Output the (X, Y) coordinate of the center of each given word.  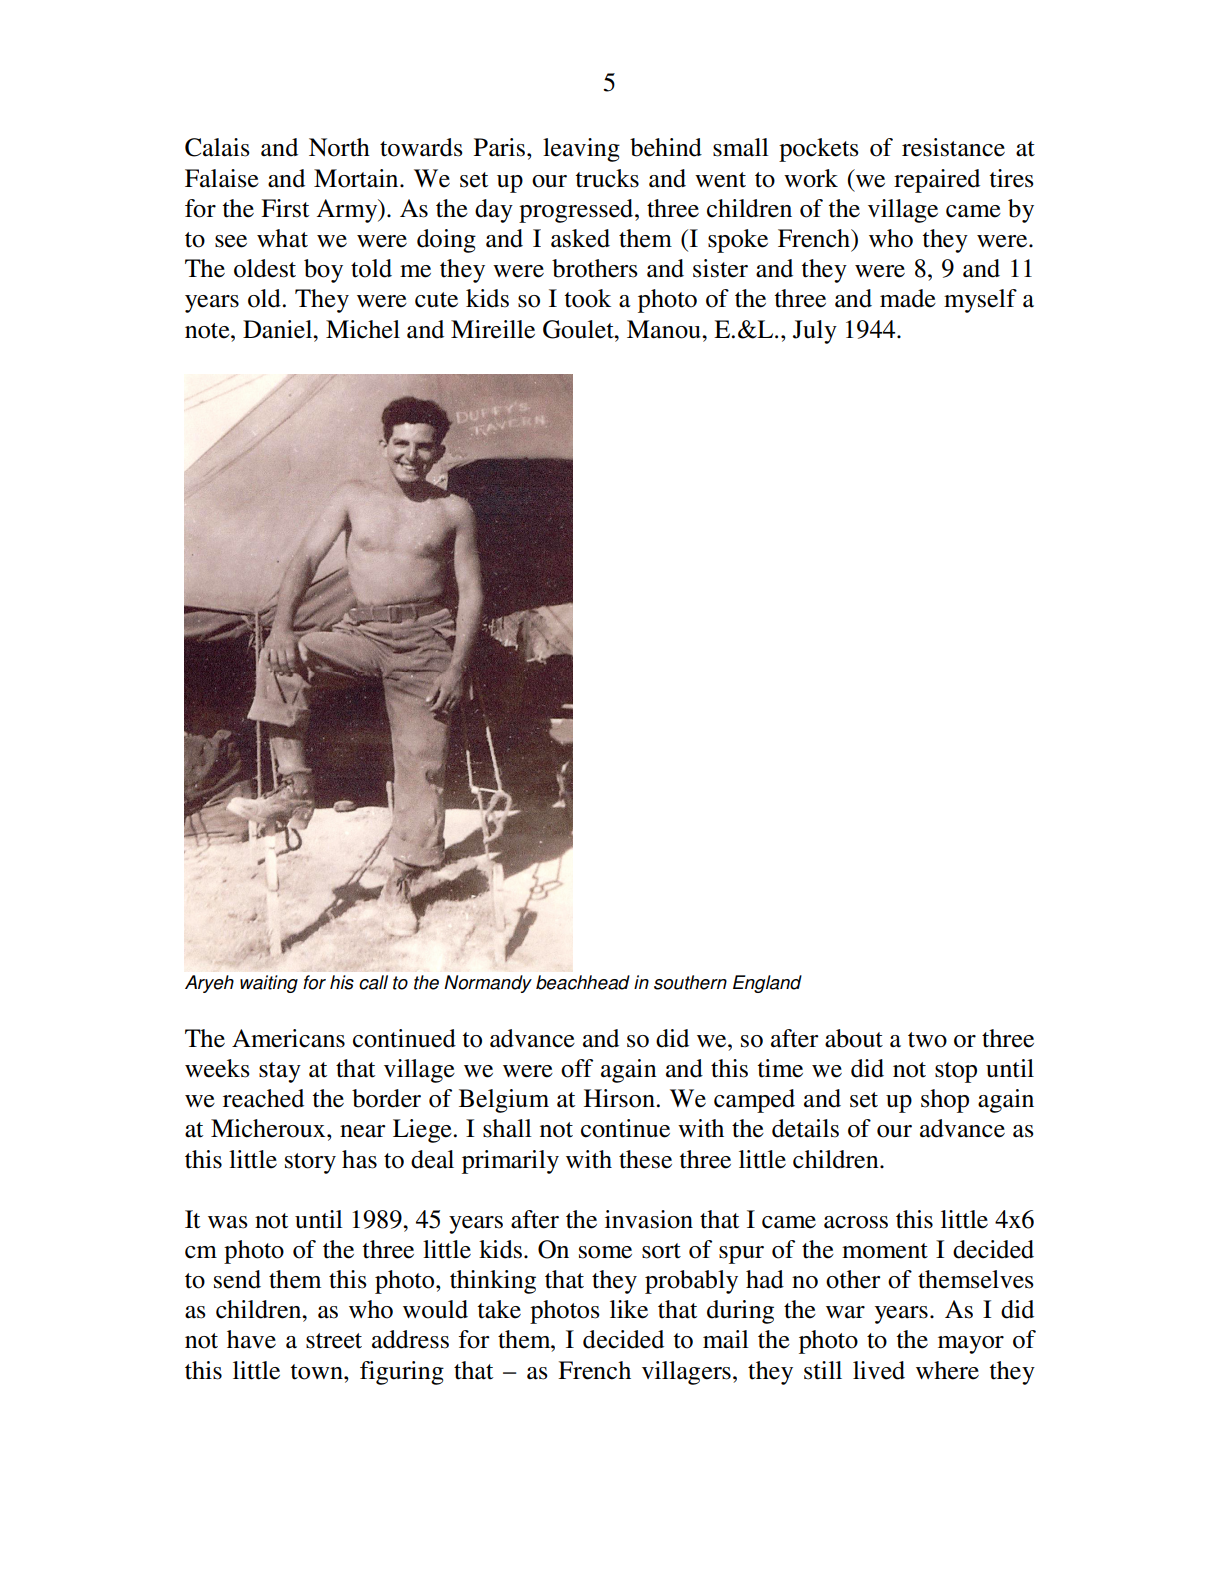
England (767, 984)
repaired (937, 181)
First (285, 208)
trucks (607, 178)
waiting (269, 984)
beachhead (583, 982)
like (629, 1309)
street (334, 1341)
